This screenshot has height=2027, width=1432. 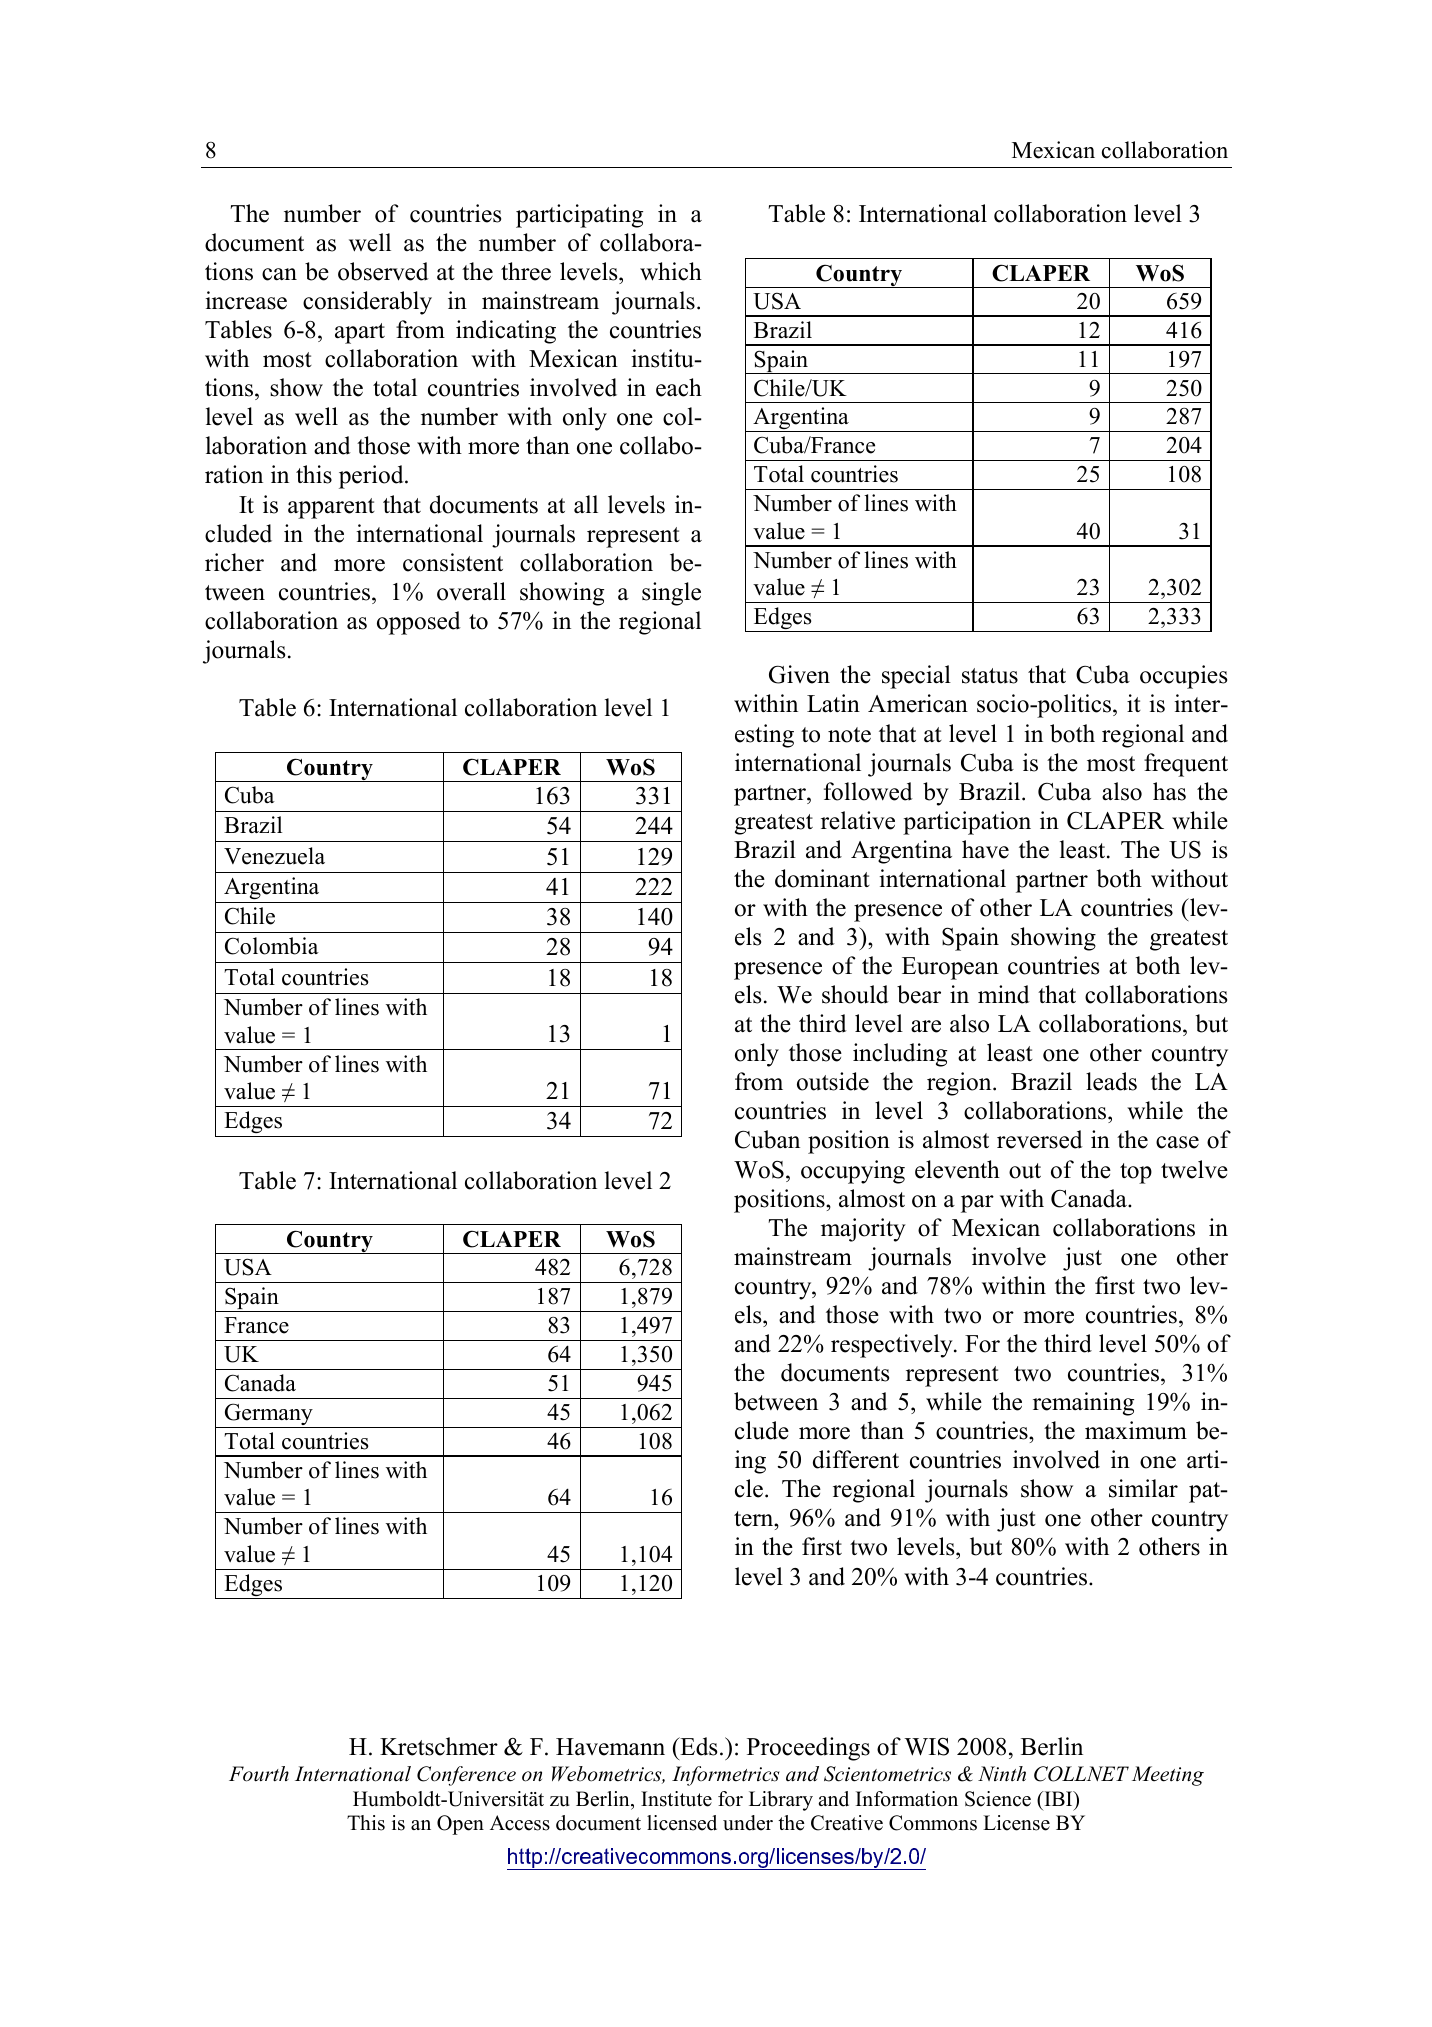 What do you see at coordinates (822, 878) in the screenshot?
I see `dominant` at bounding box center [822, 878].
